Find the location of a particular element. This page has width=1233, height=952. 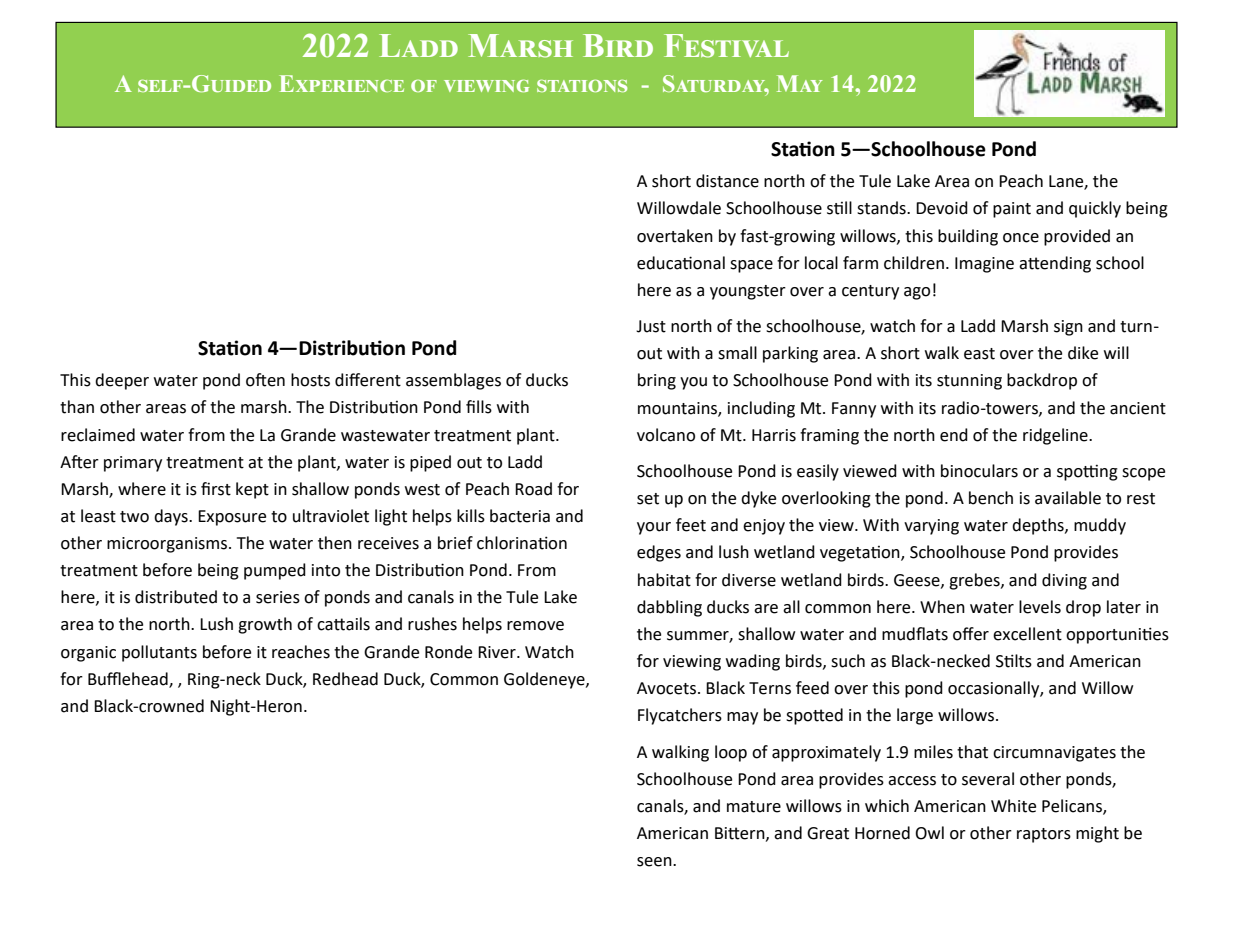

paint is located at coordinates (1012, 210).
